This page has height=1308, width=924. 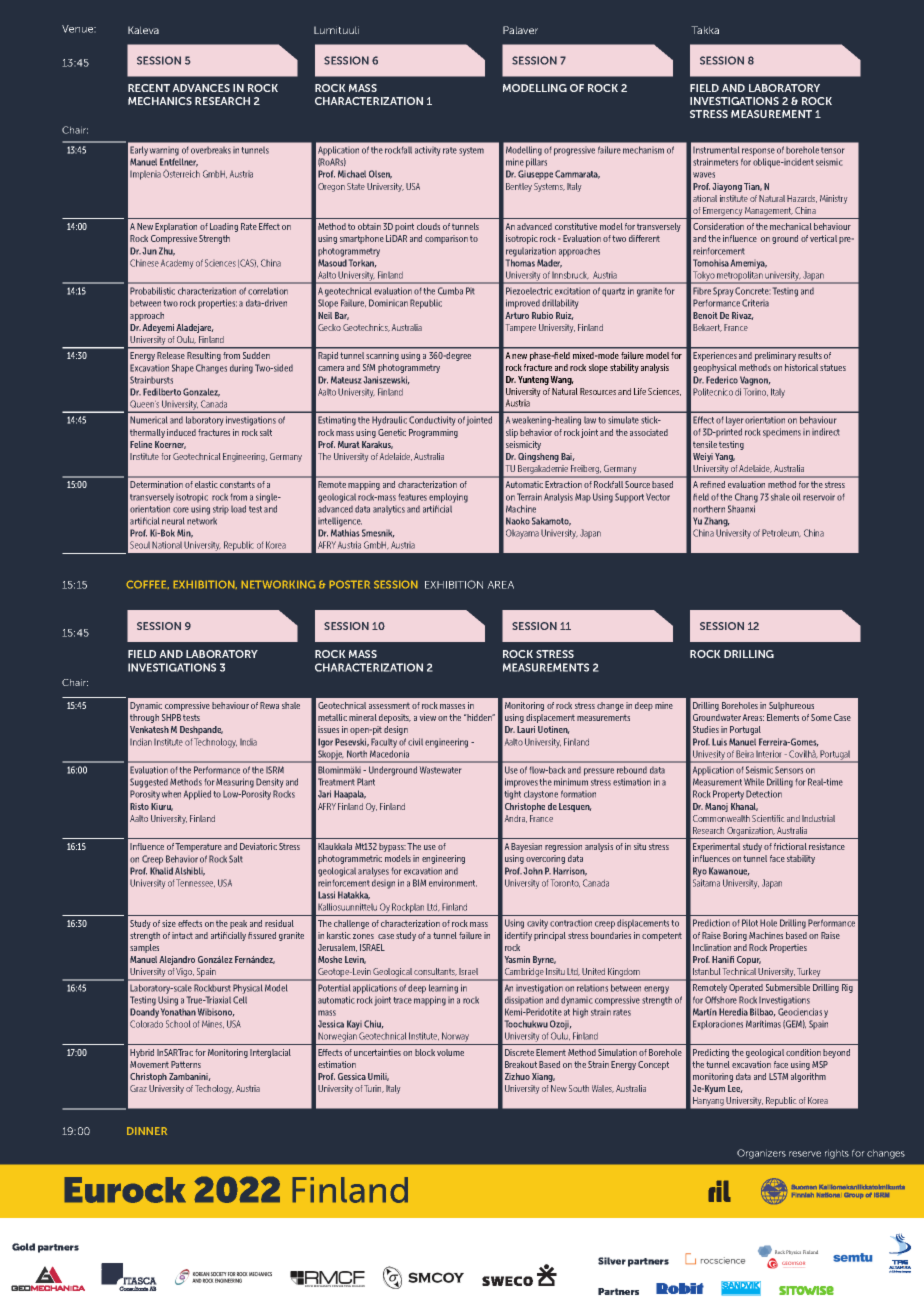 What do you see at coordinates (761, 1154) in the page?
I see `Organizers` at bounding box center [761, 1154].
